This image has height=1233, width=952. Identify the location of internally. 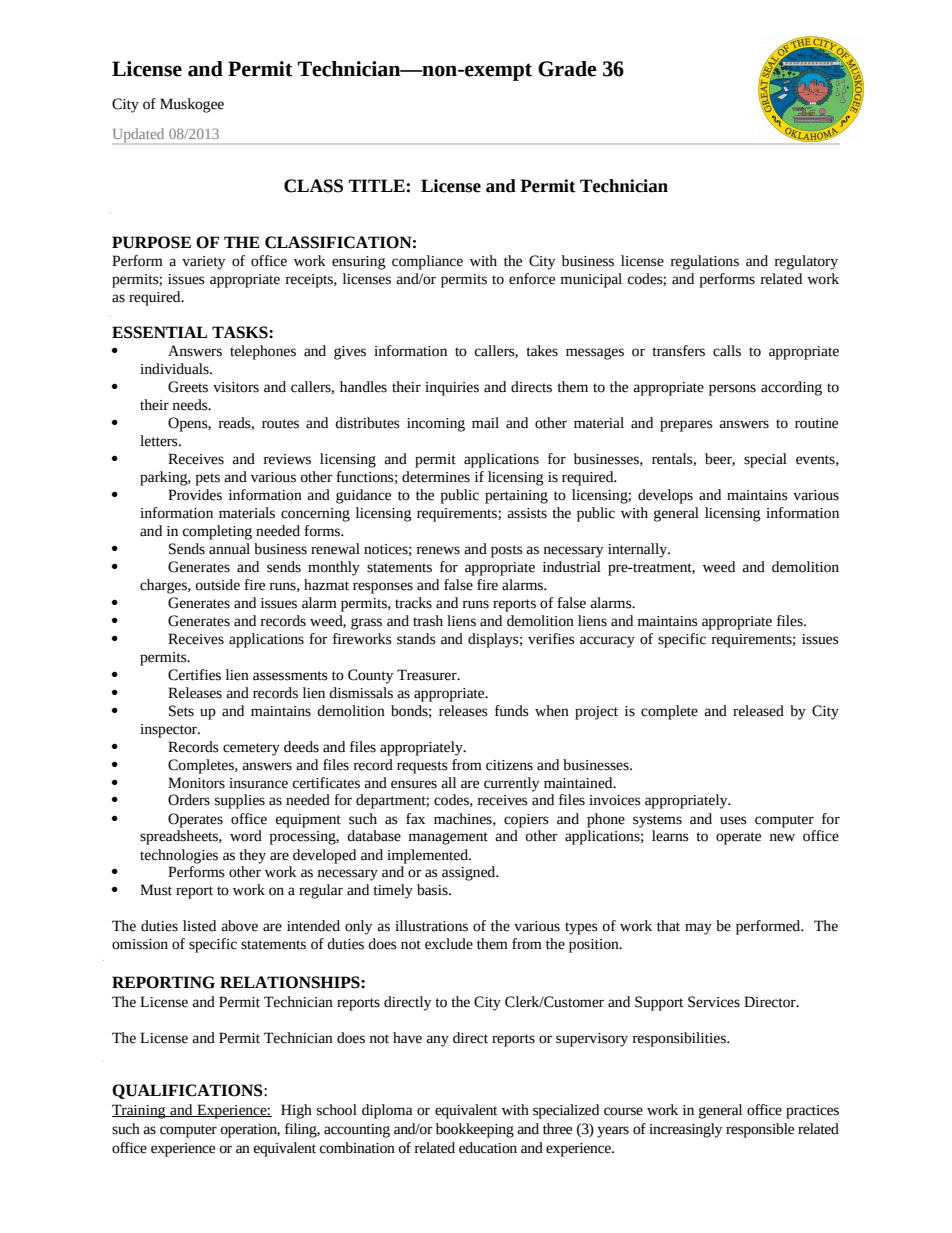
(639, 550).
